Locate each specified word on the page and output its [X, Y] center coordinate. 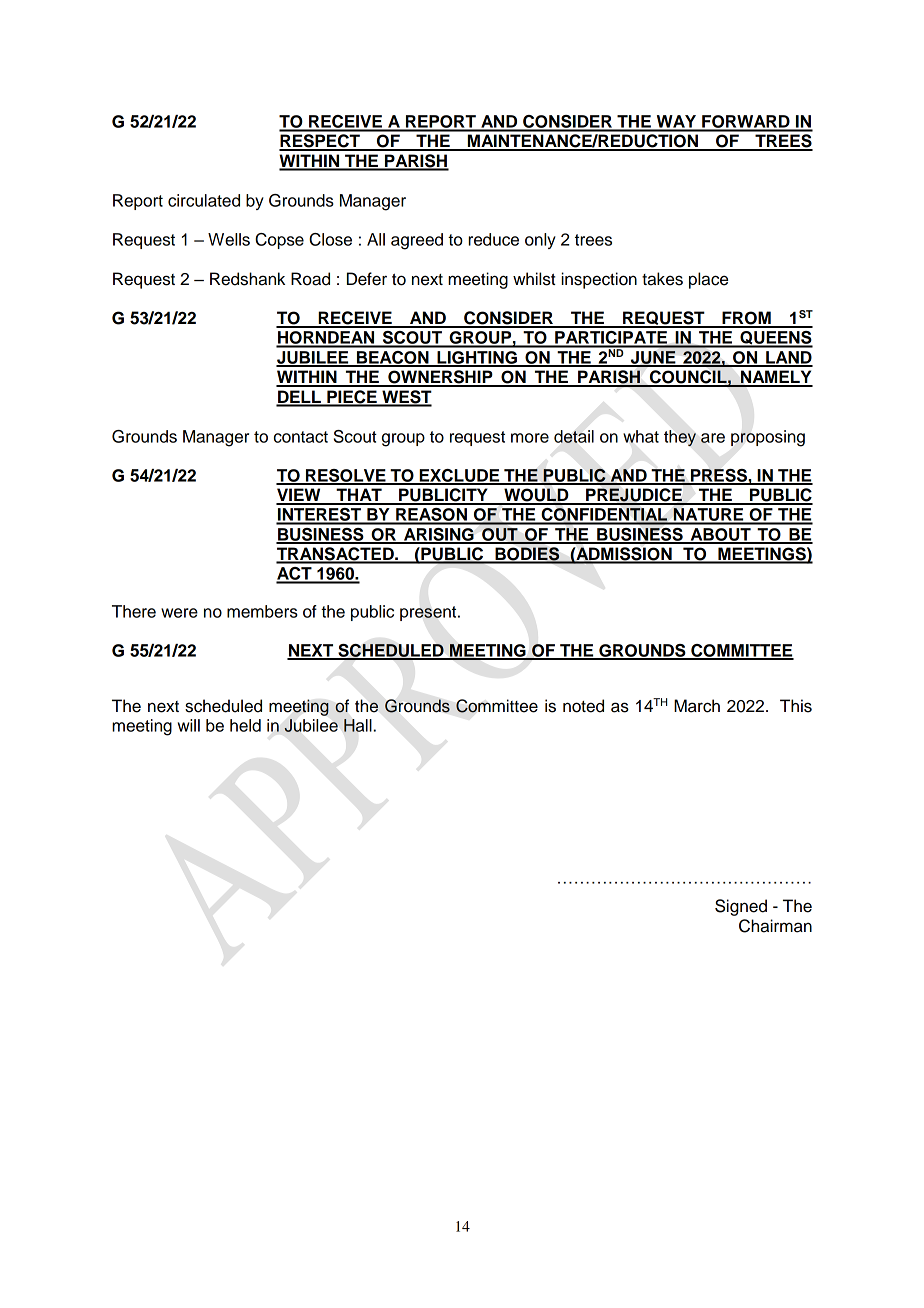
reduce [493, 239]
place [708, 280]
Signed [741, 907]
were [179, 613]
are [713, 438]
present [429, 613]
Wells [229, 239]
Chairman [775, 926]
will [189, 725]
